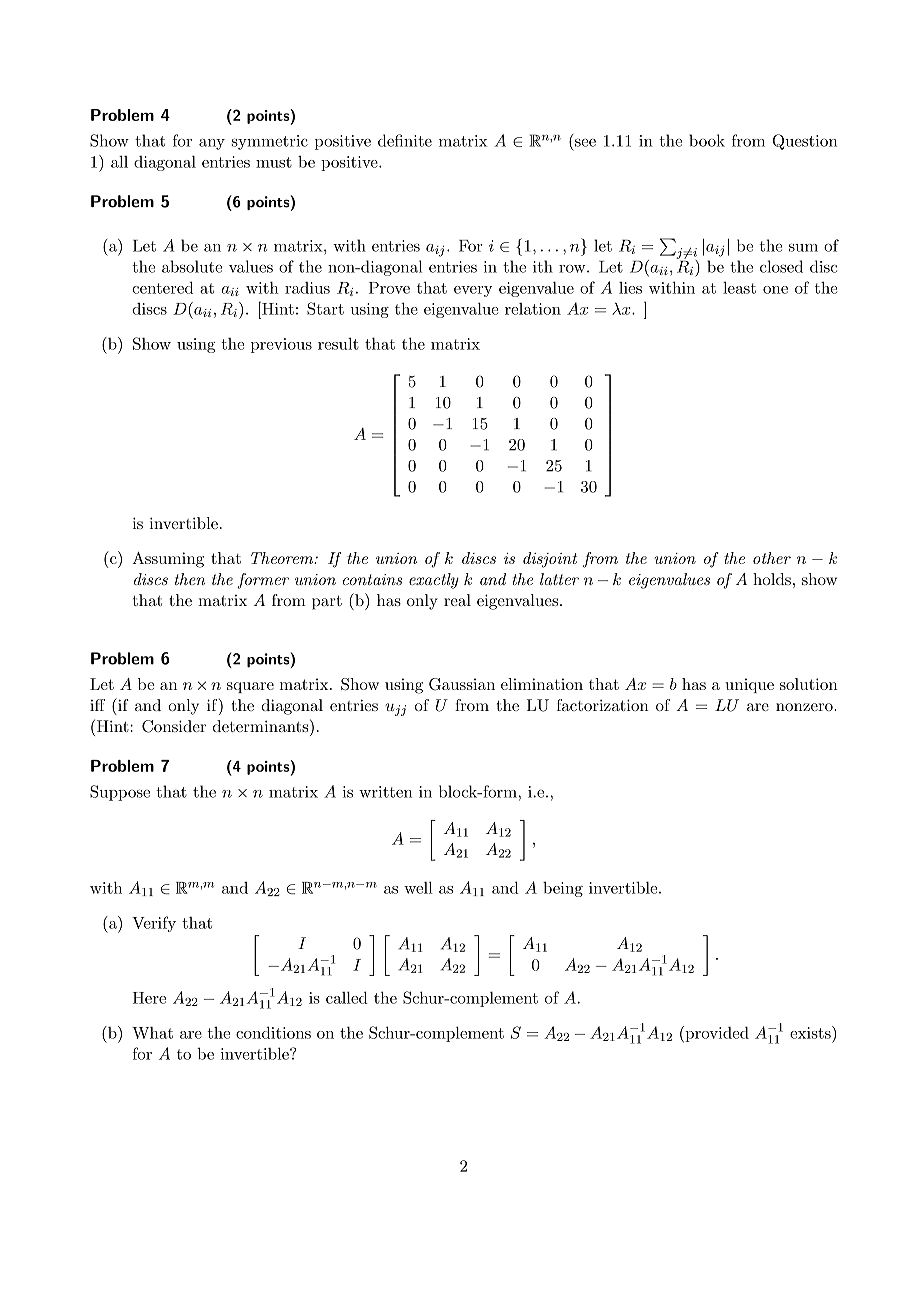  I want to click on definite, so click(405, 140).
